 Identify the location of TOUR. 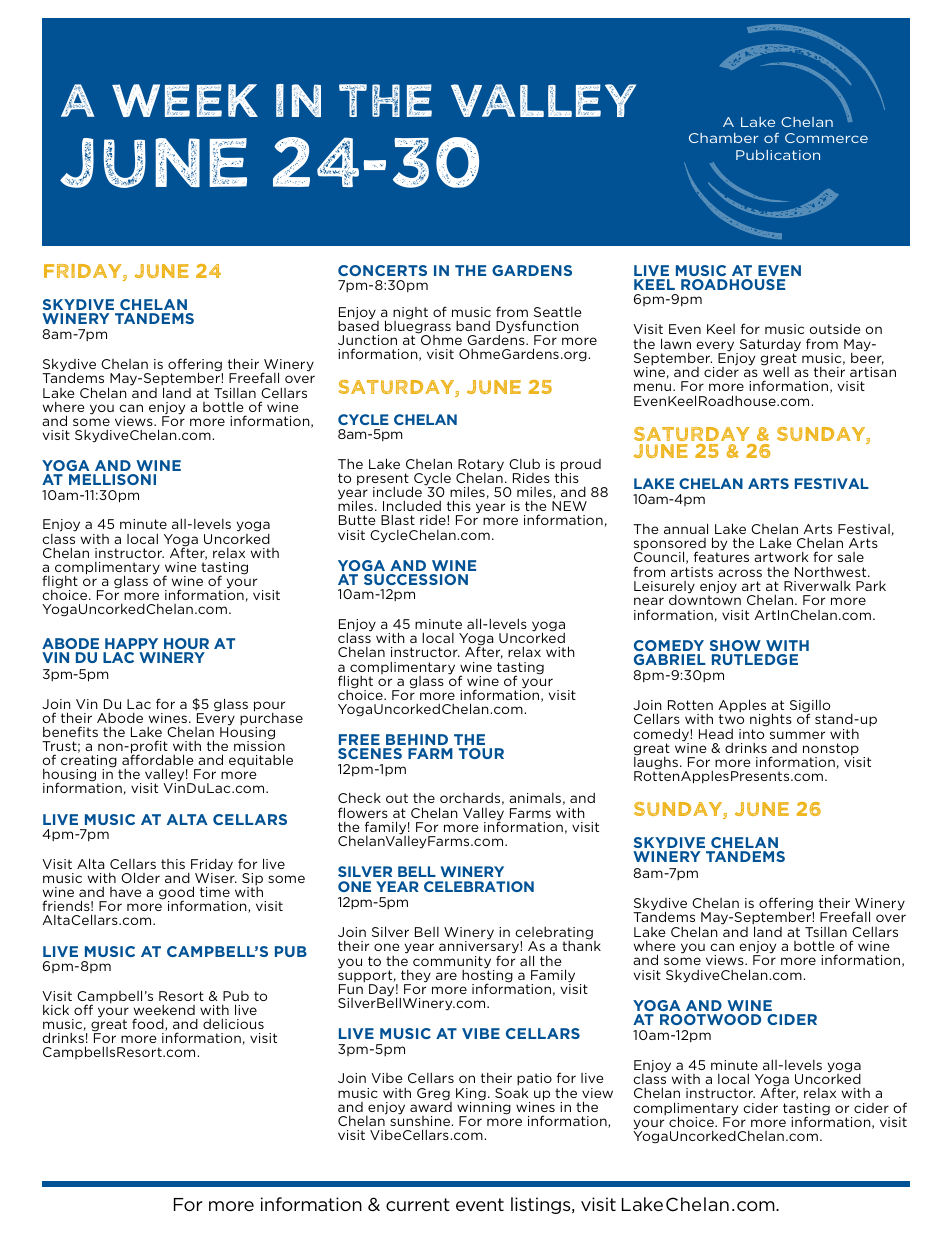
(481, 753).
